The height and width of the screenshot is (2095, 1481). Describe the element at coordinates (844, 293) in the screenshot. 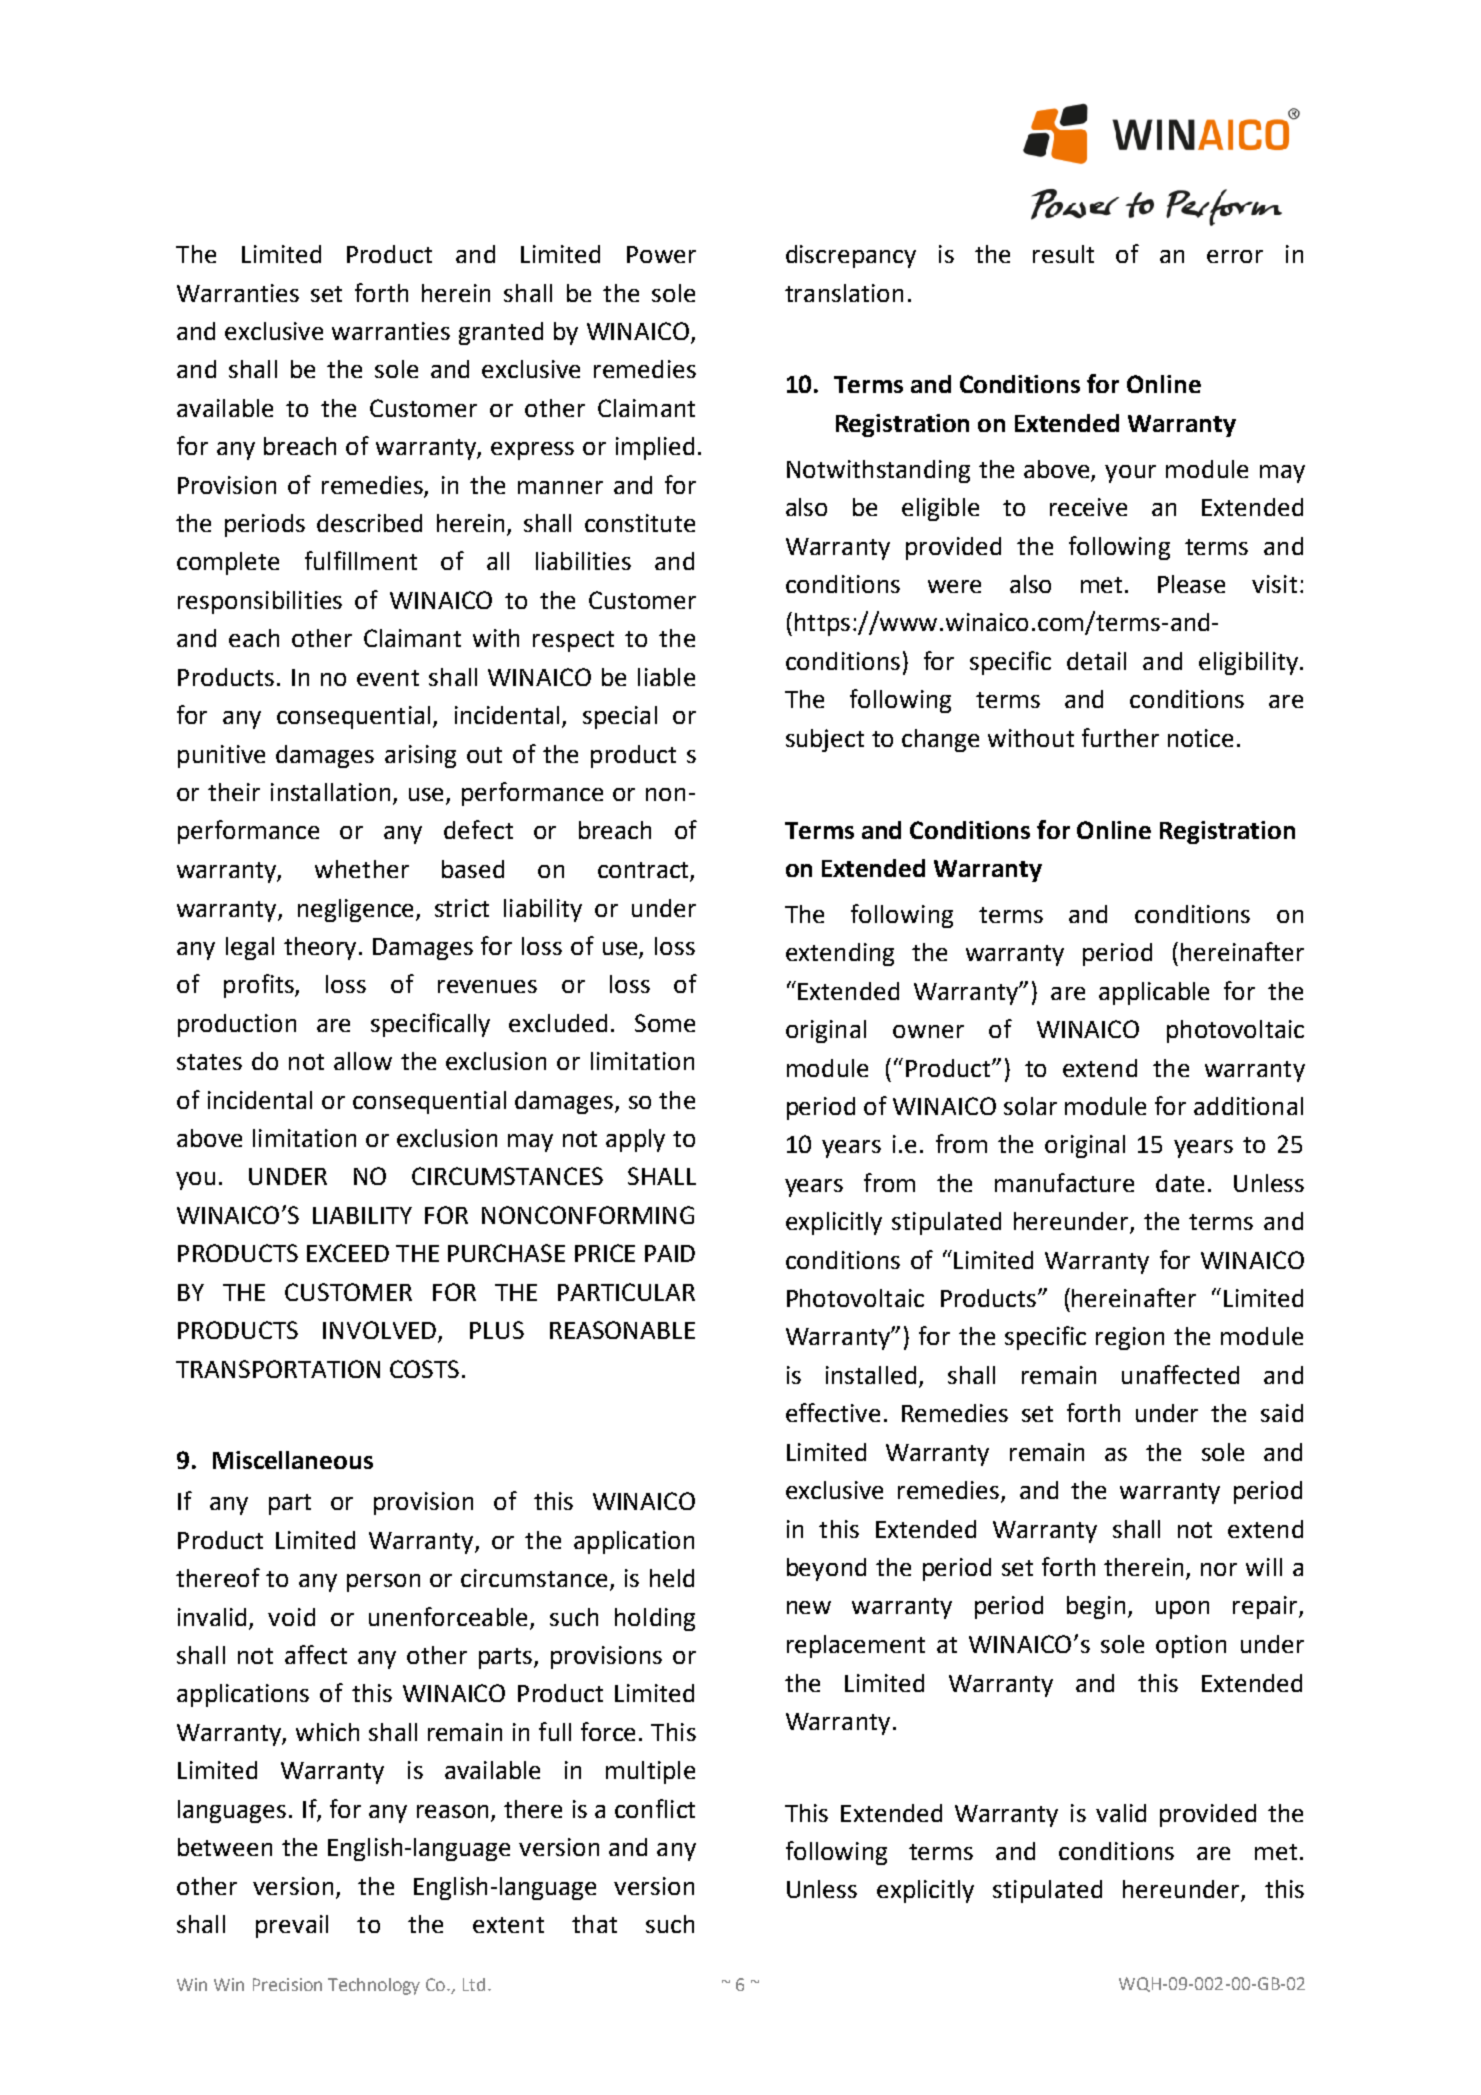

I see `translation` at that location.
